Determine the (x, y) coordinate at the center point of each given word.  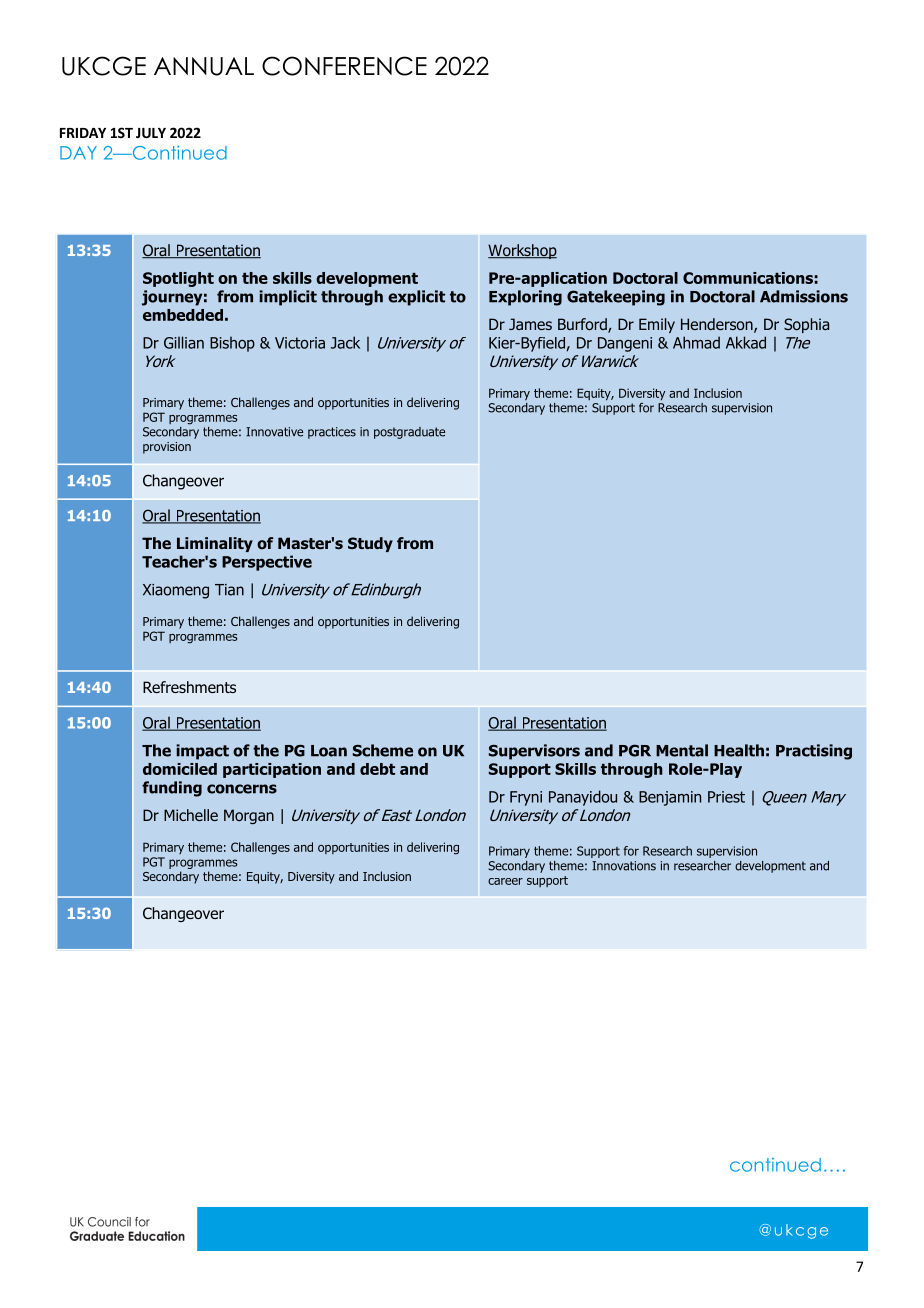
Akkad (746, 342)
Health (739, 750)
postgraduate (409, 433)
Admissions (804, 296)
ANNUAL (204, 66)
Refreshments (189, 687)
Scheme (383, 750)
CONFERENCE (344, 66)
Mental (682, 750)
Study (370, 544)
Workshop (522, 251)
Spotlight (178, 279)
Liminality (215, 544)
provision (167, 448)
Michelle (191, 815)
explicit (416, 298)
